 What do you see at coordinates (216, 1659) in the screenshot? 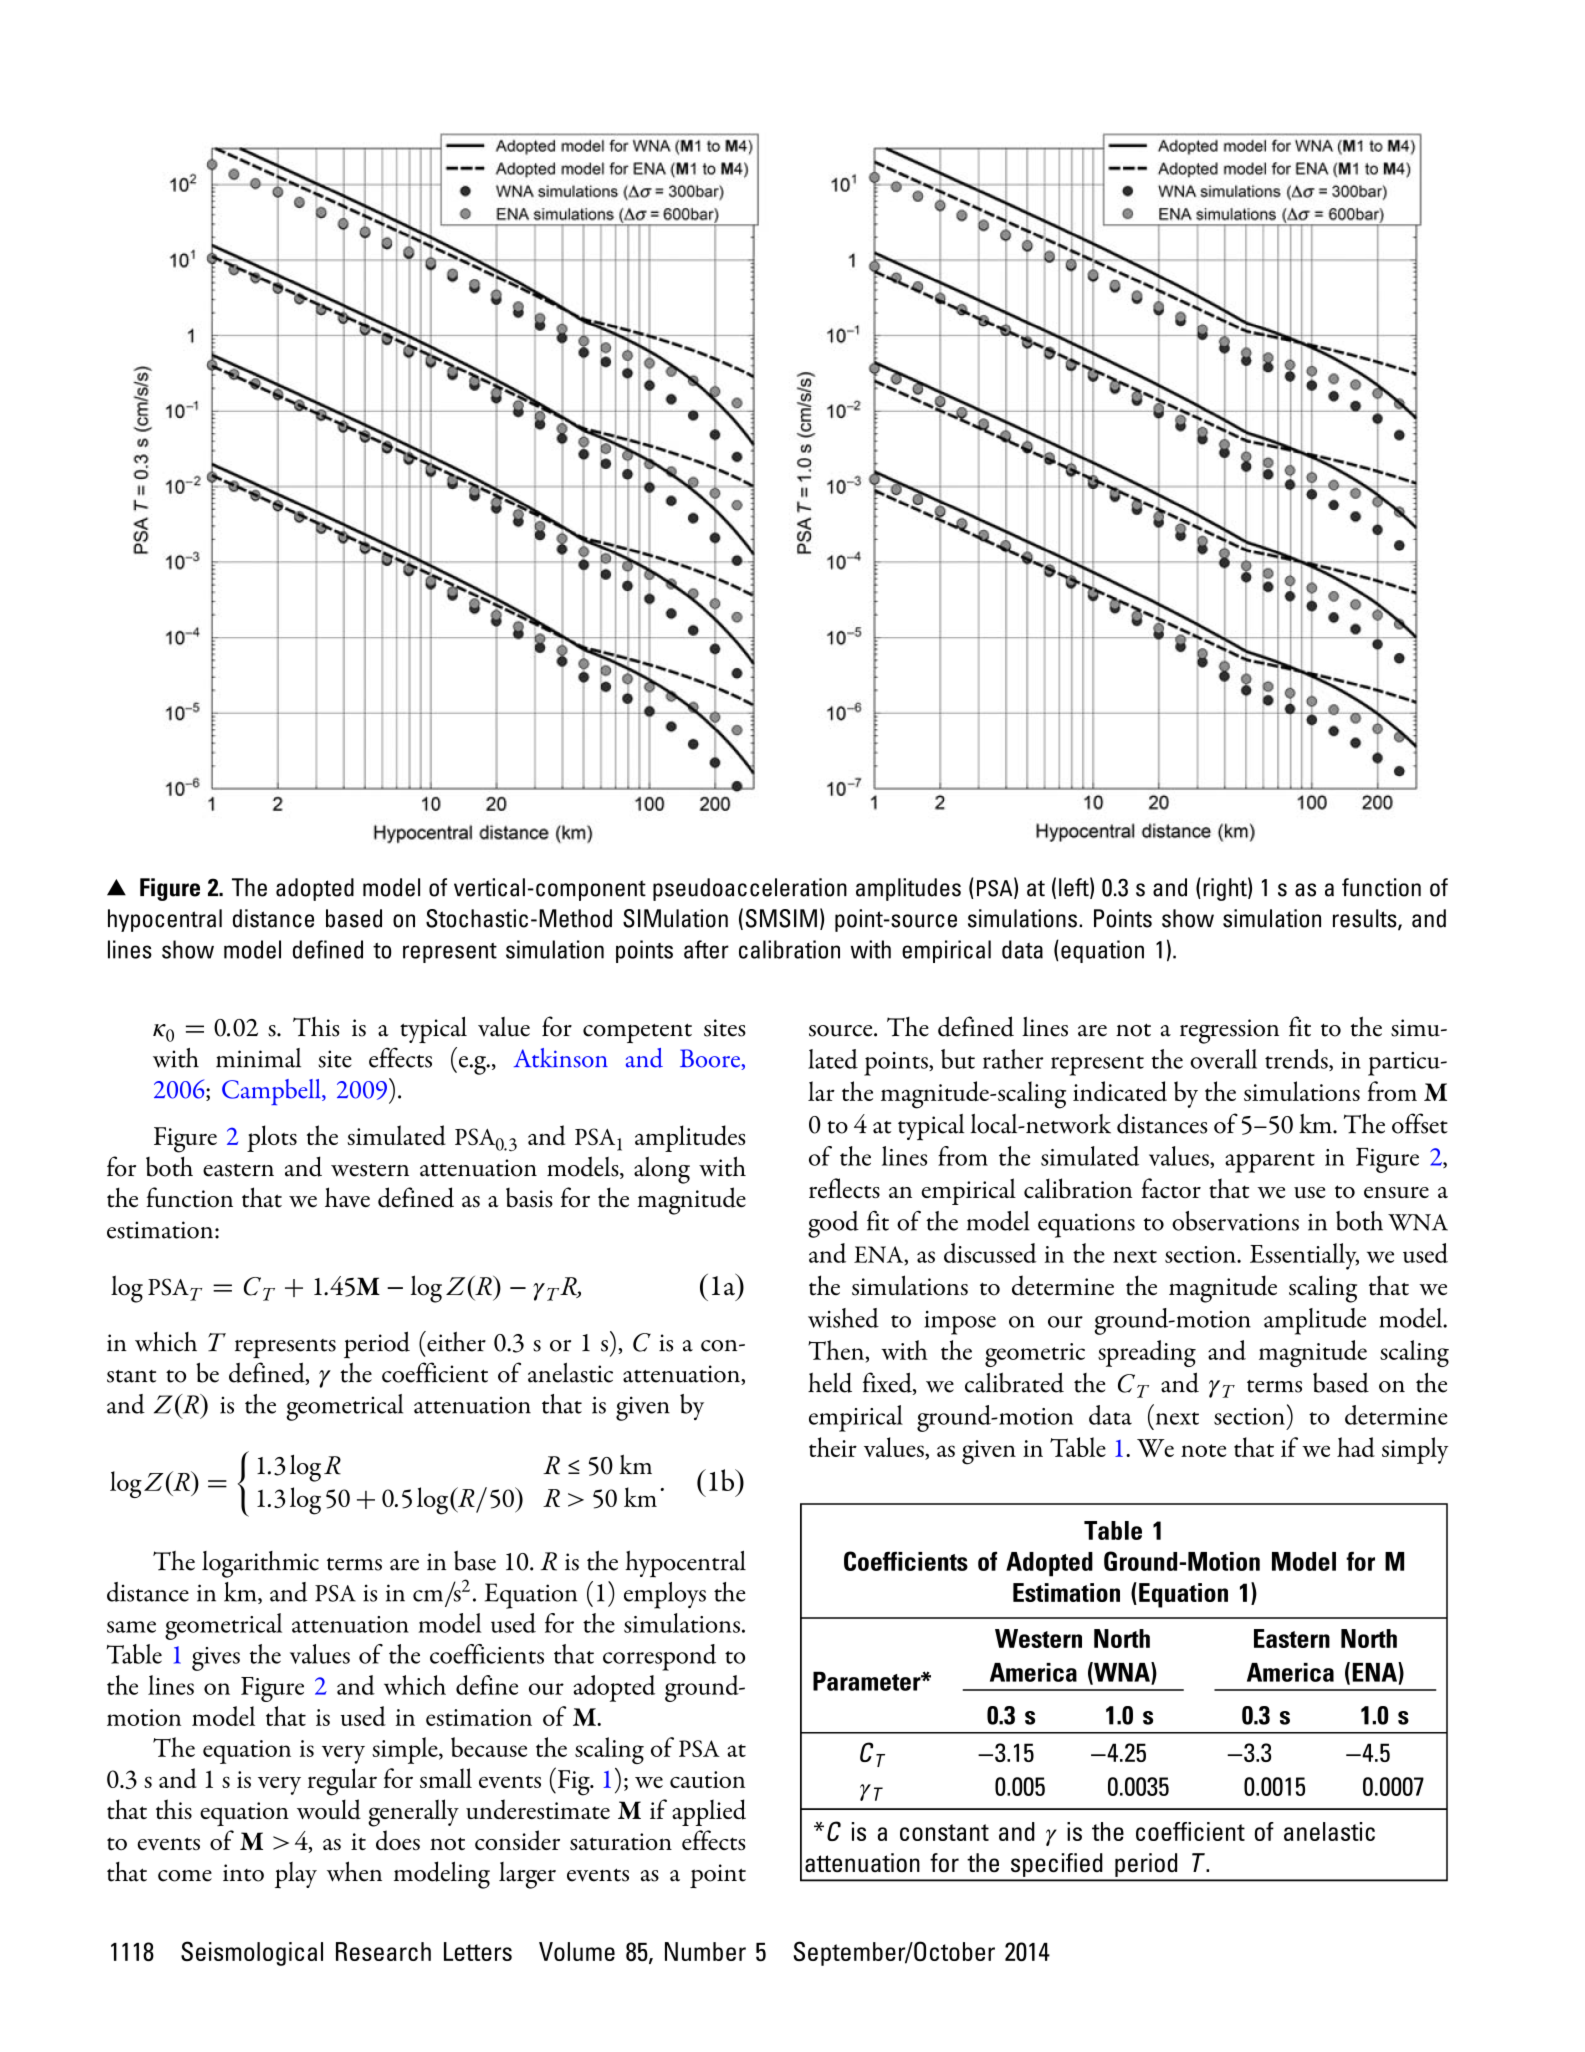
I see `gives` at bounding box center [216, 1659].
